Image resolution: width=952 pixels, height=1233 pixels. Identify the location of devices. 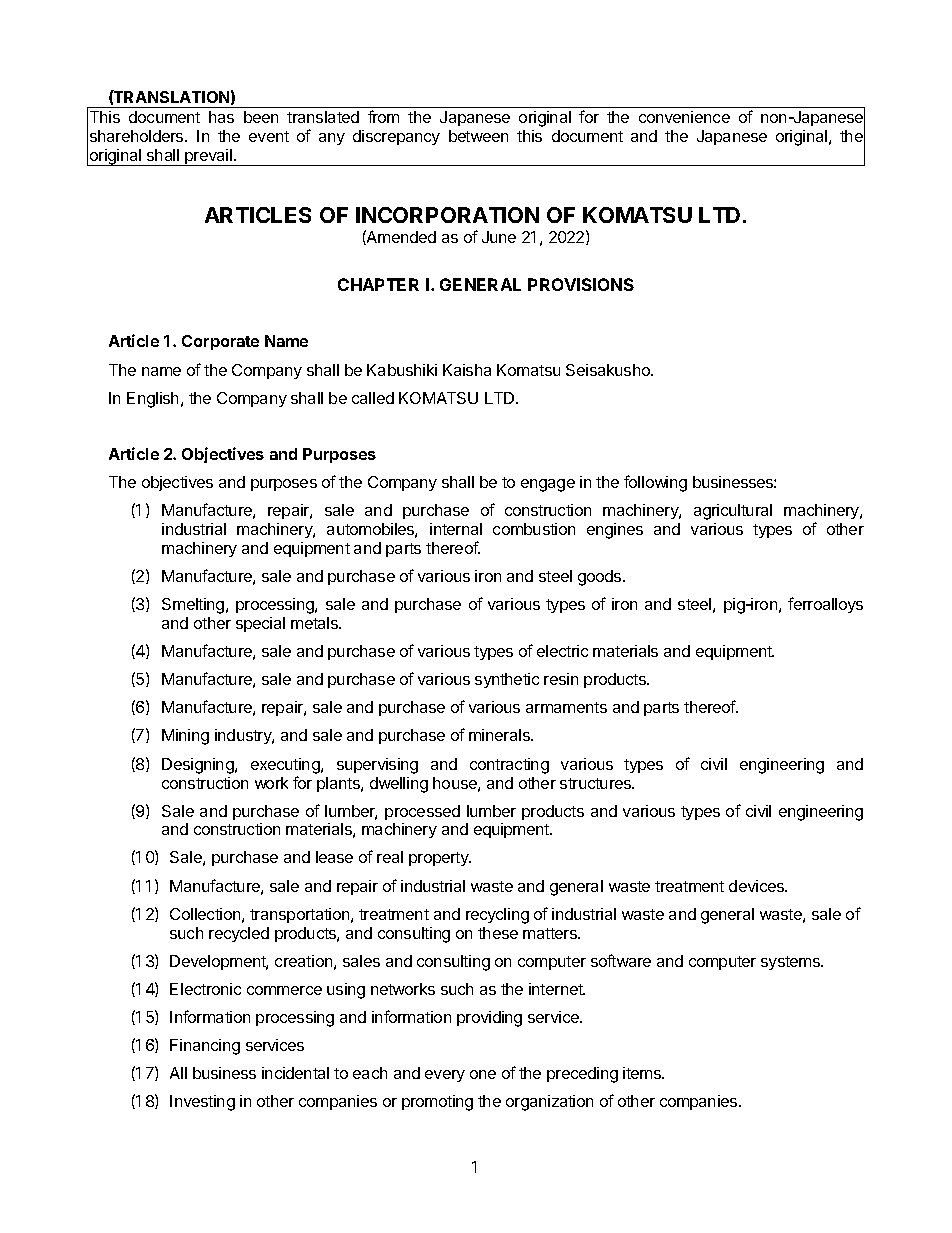
(757, 886).
